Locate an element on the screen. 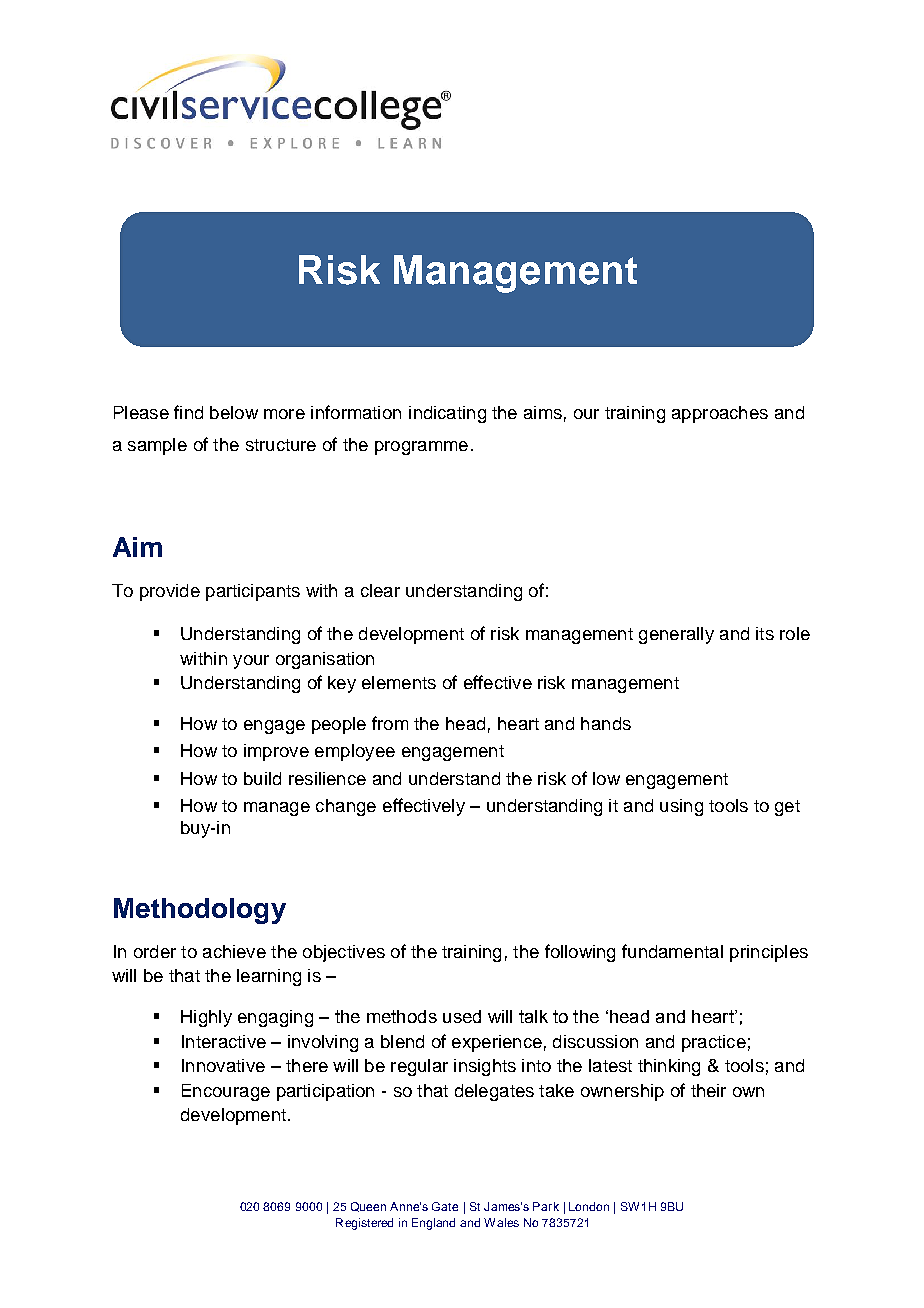 This screenshot has height=1308, width=924. approaches is located at coordinates (720, 414).
